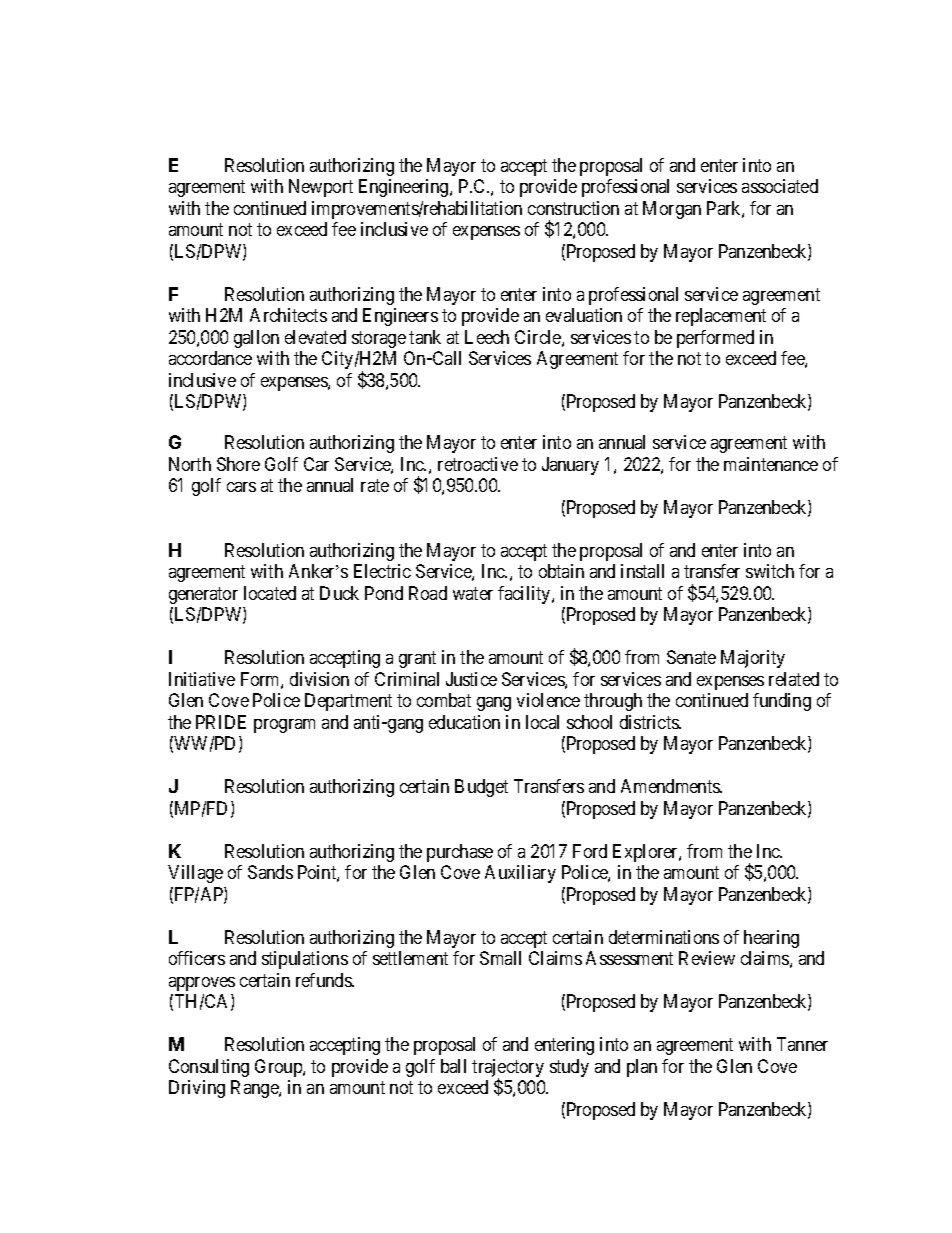  I want to click on located, so click(270, 593).
